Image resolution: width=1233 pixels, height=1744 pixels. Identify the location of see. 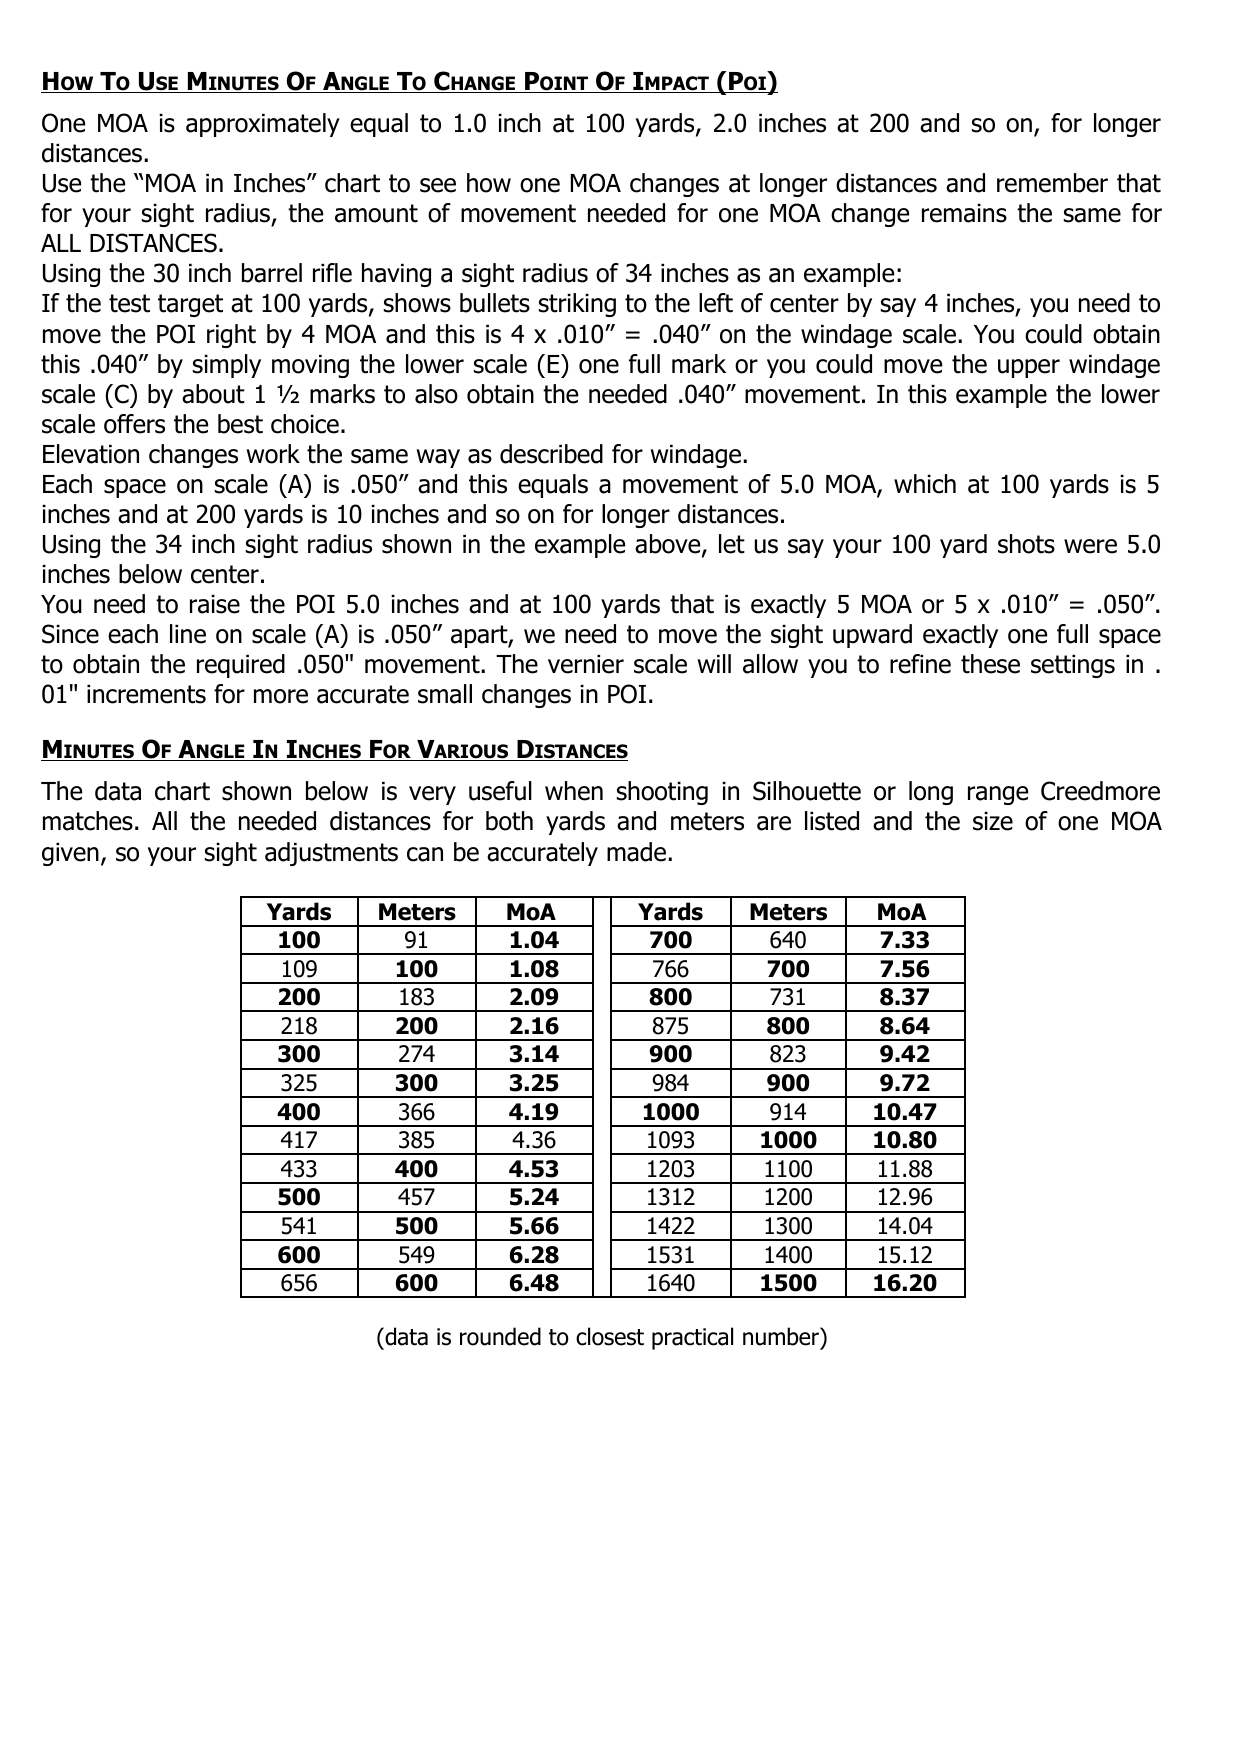
(438, 185).
